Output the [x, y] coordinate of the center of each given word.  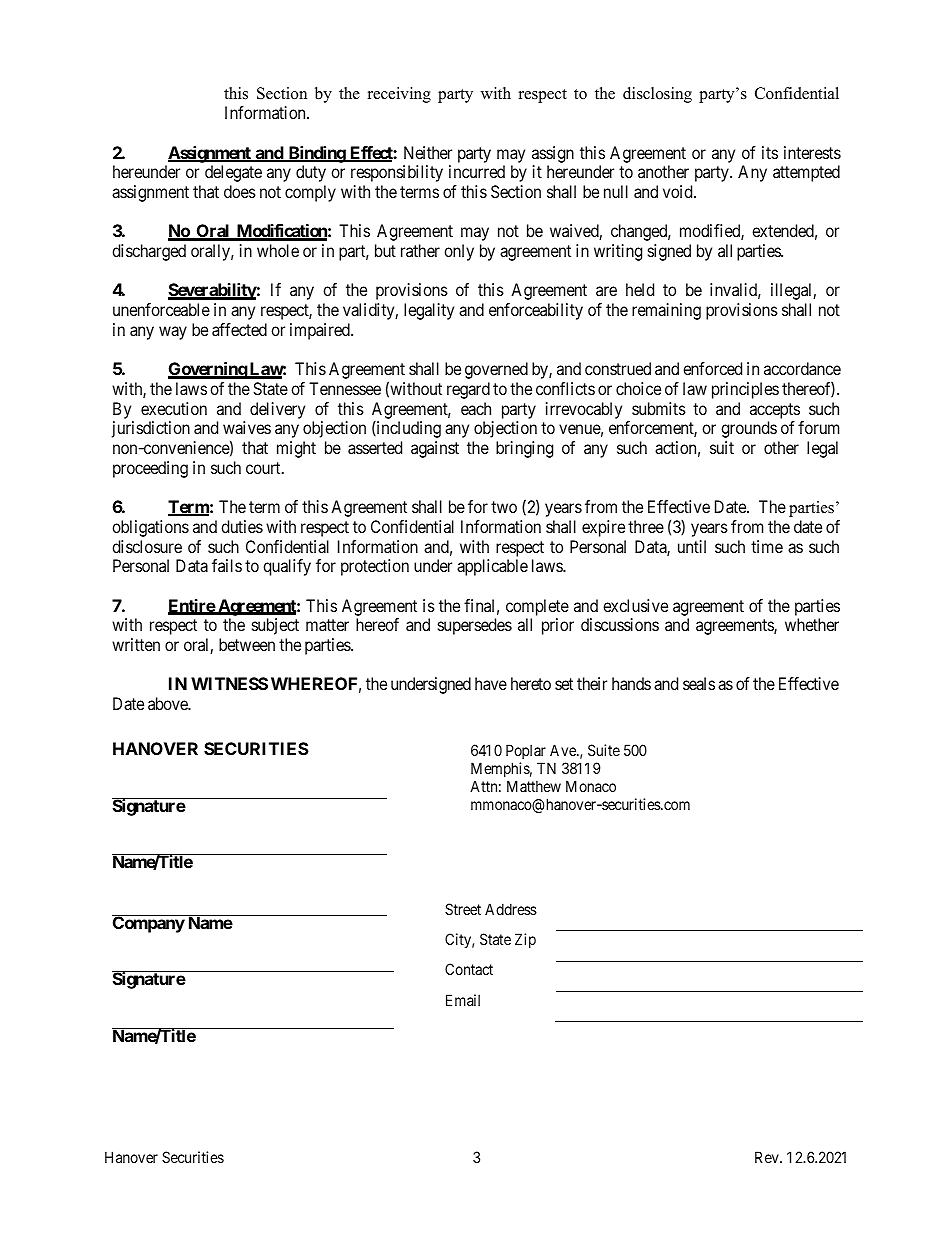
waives [247, 427]
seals [699, 683]
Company [149, 924]
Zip [525, 940]
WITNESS [229, 683]
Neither [428, 152]
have [491, 683]
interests [812, 152]
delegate [233, 173]
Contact [469, 969]
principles [745, 390]
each [476, 408]
